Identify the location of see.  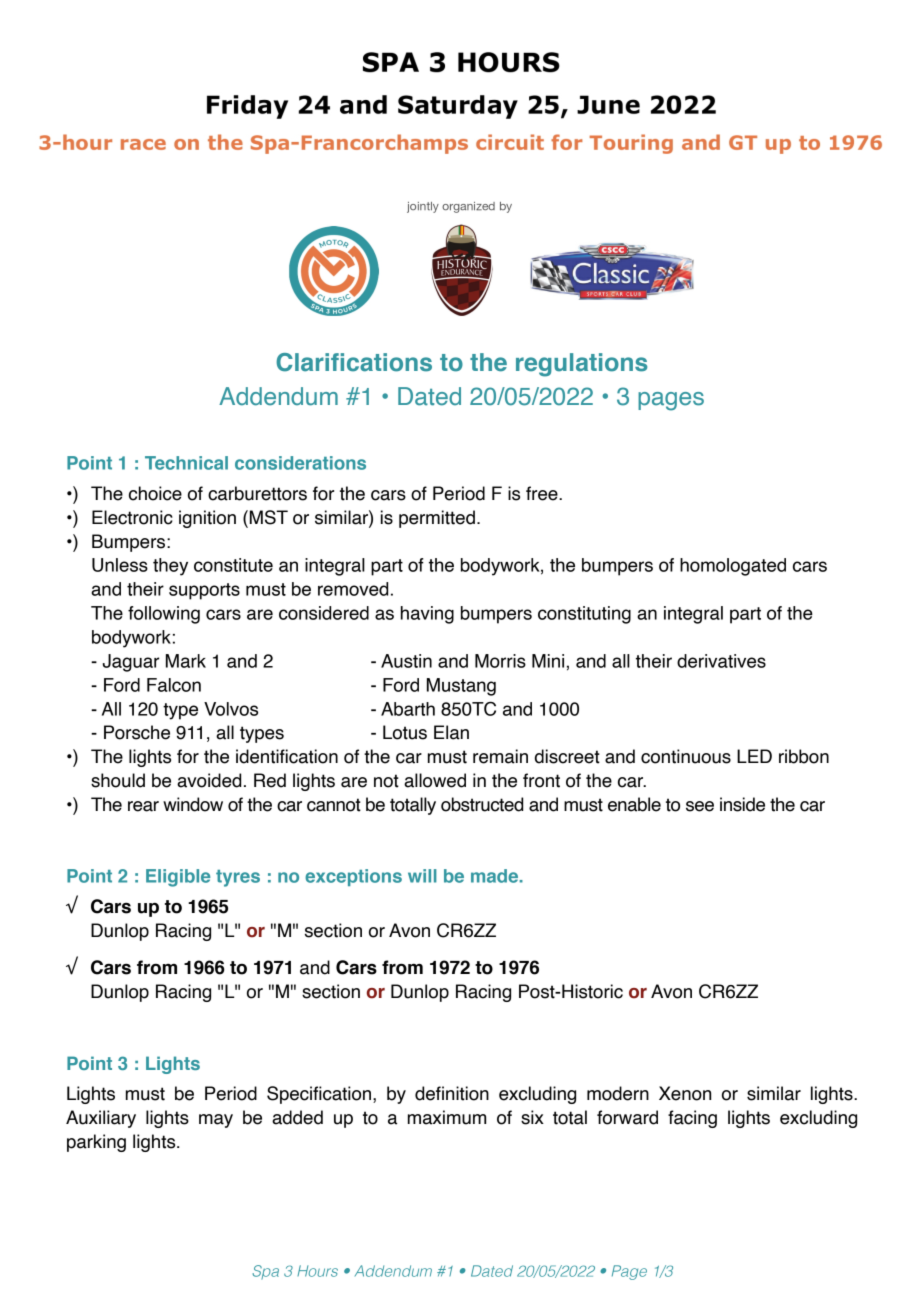
(700, 806).
